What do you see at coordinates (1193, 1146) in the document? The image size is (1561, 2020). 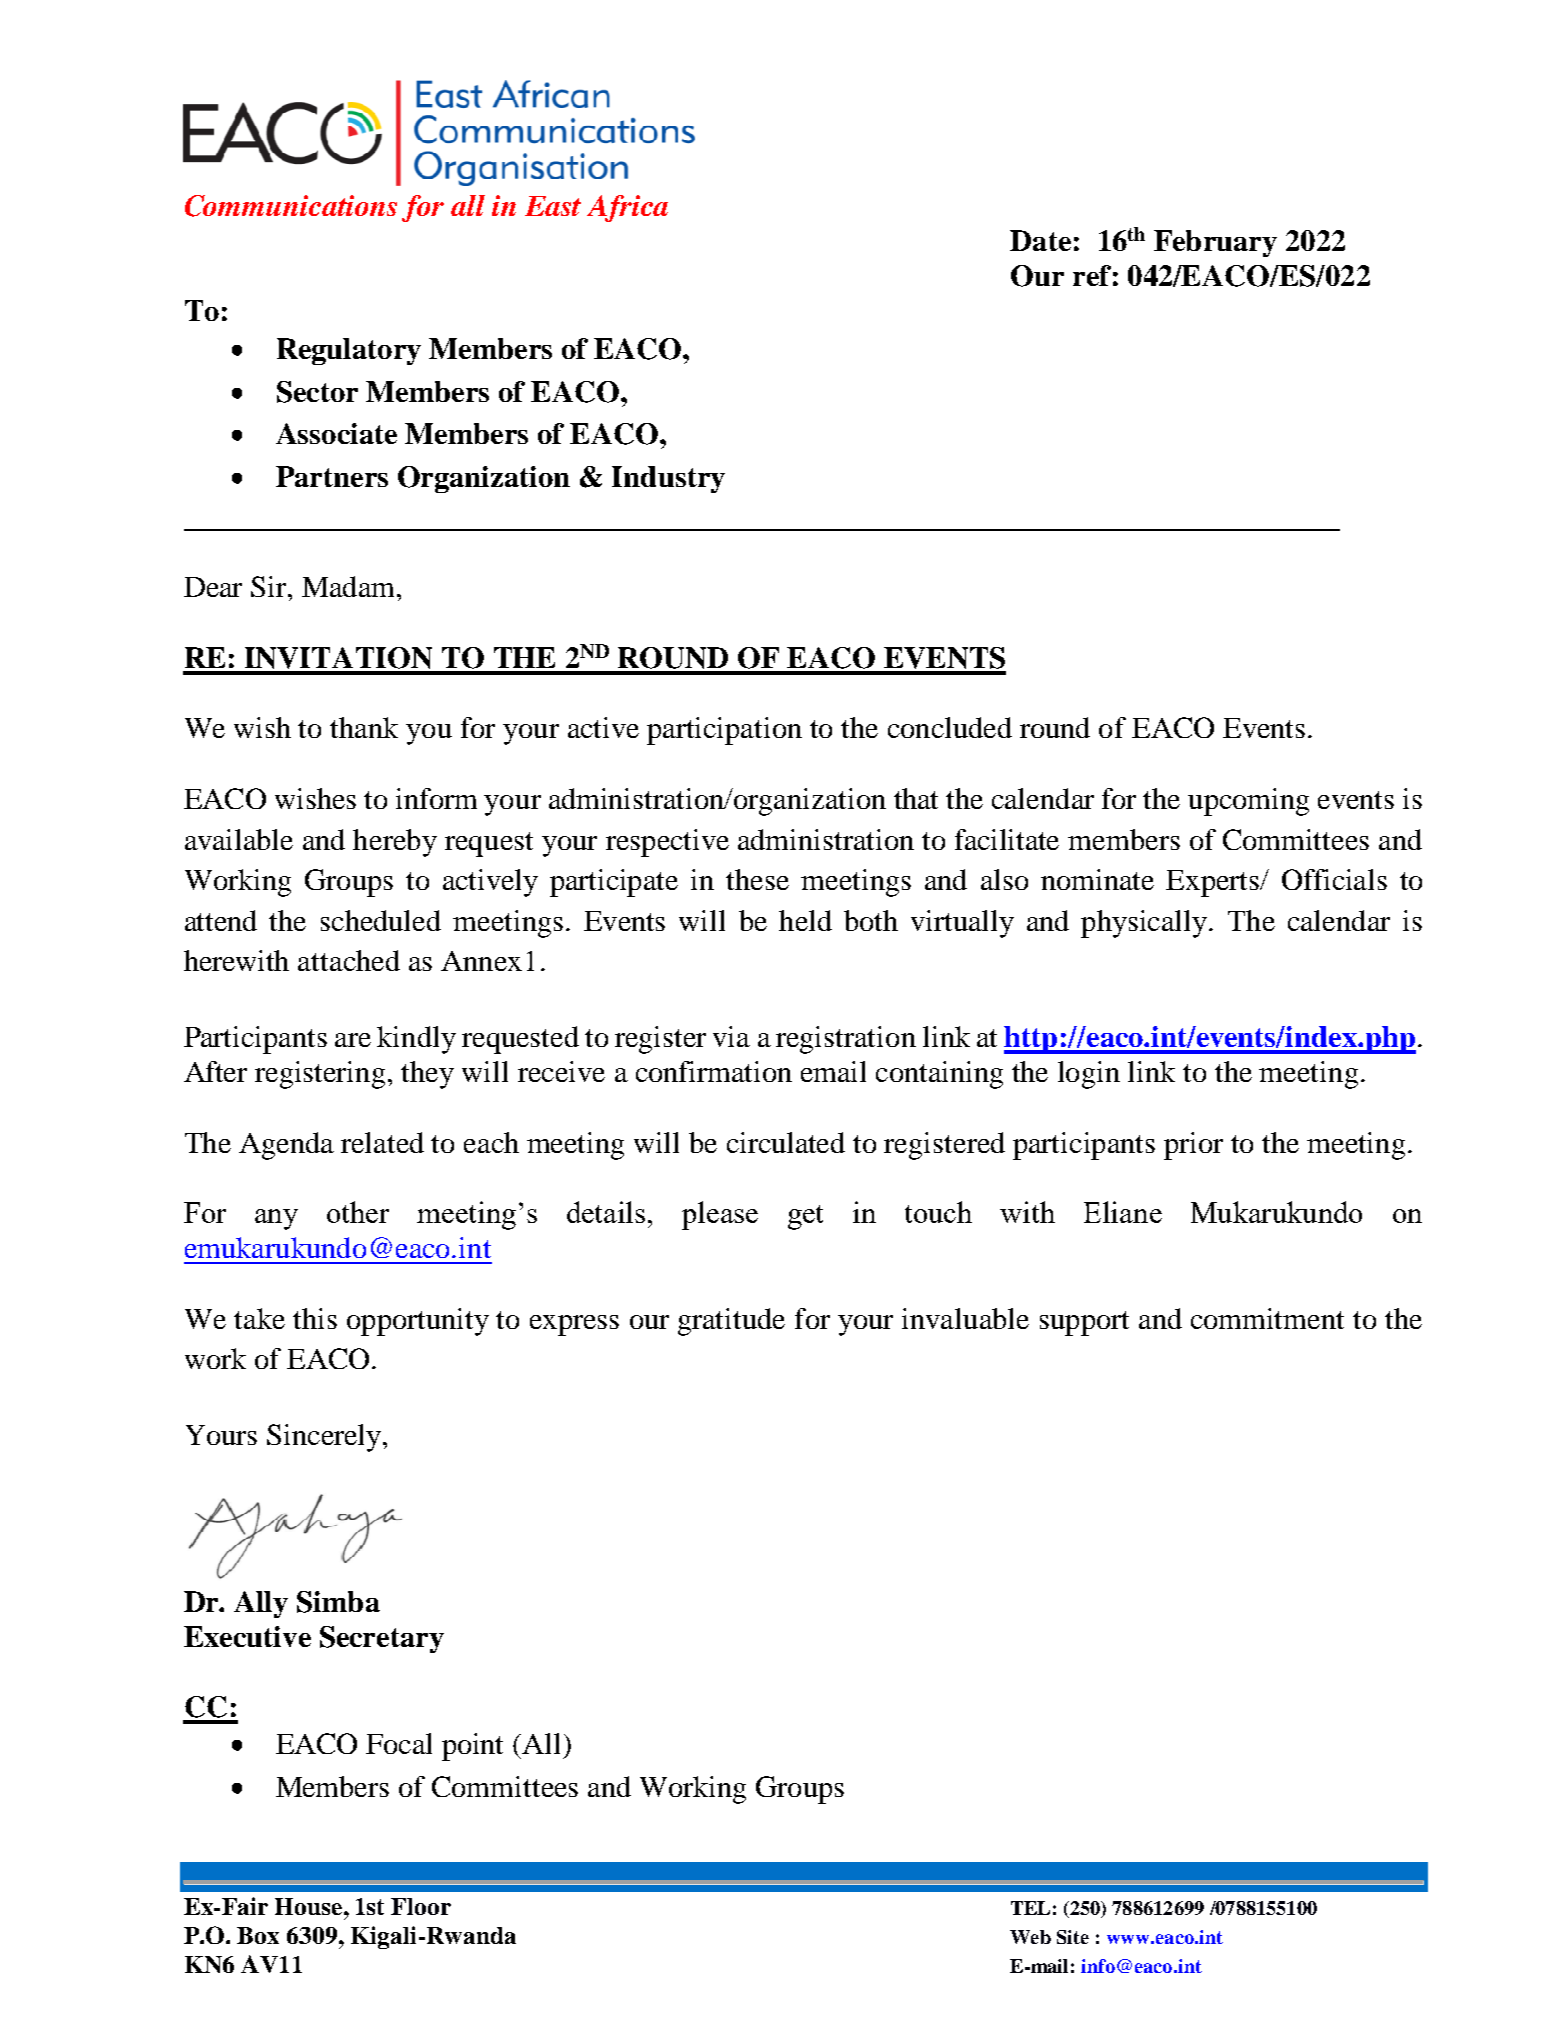 I see `prior` at bounding box center [1193, 1146].
